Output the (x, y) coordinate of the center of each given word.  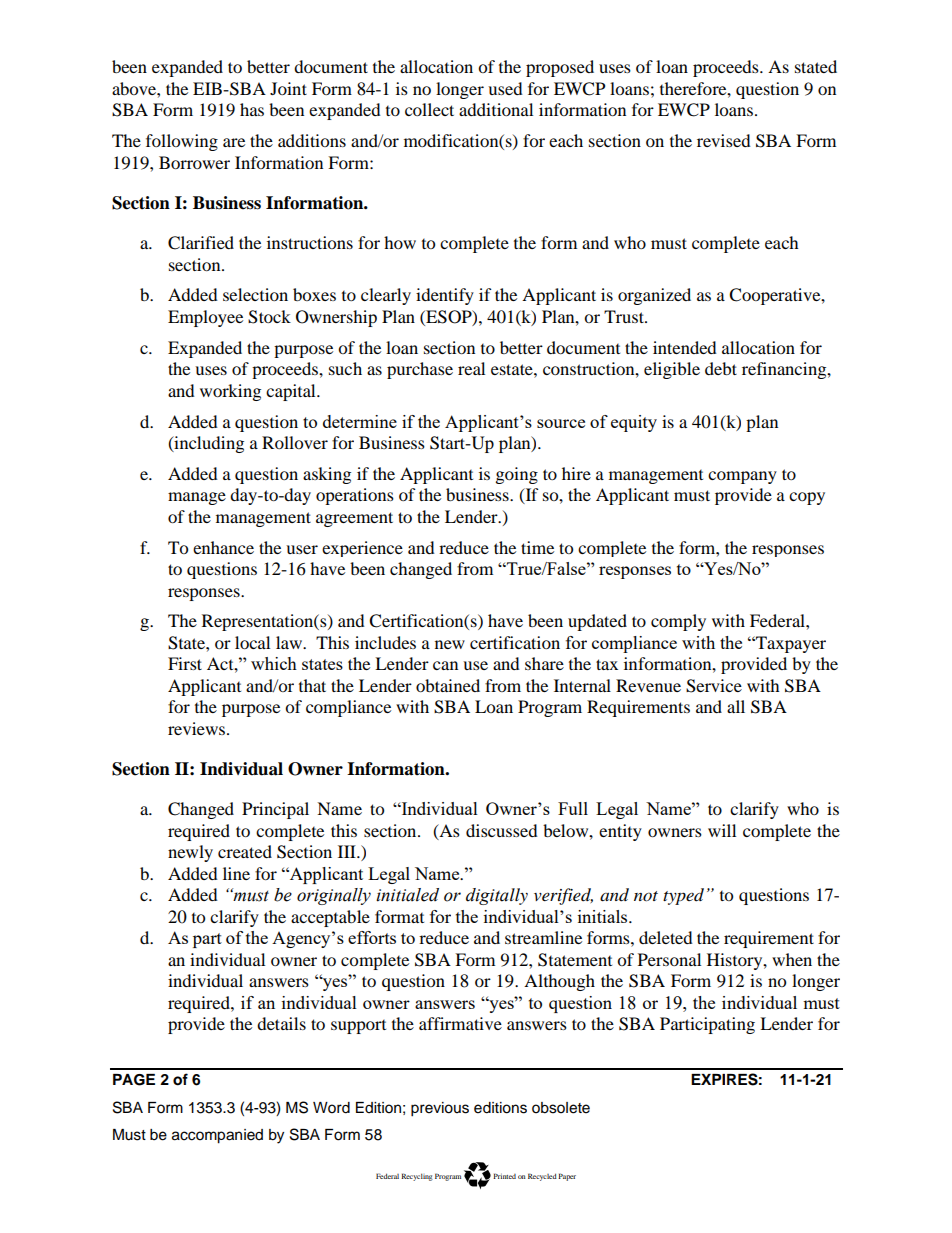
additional (496, 109)
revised (724, 140)
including (208, 444)
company (742, 477)
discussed (502, 830)
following (182, 142)
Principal (275, 810)
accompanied (217, 1136)
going (517, 475)
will (722, 830)
